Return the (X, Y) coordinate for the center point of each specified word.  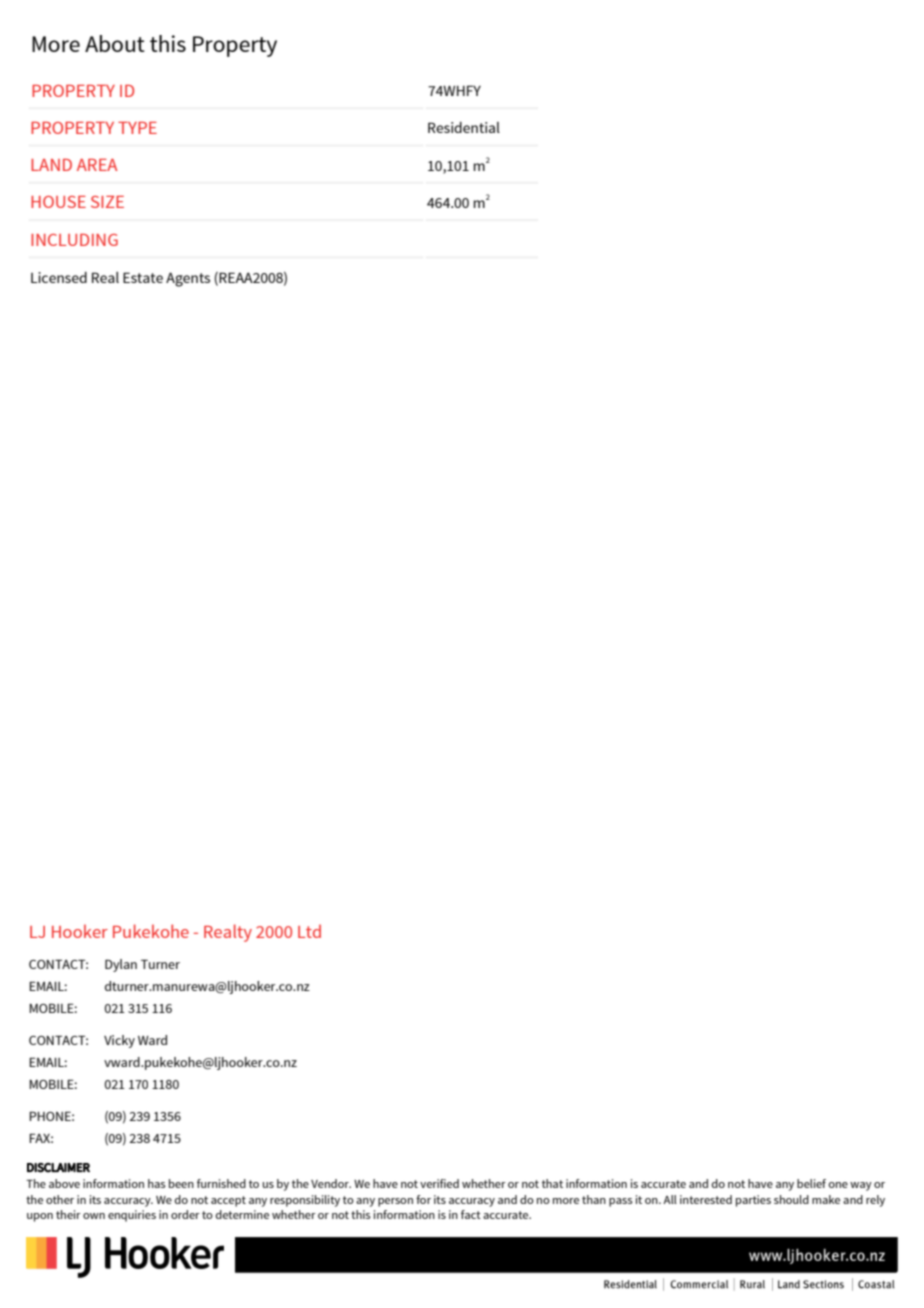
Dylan (121, 965)
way (861, 1186)
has (157, 1183)
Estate (143, 277)
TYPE (137, 128)
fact (471, 1214)
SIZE (107, 202)
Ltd (309, 931)
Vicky (119, 1041)
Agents (188, 279)
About (115, 43)
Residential (464, 127)
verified (439, 1183)
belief (811, 1183)
